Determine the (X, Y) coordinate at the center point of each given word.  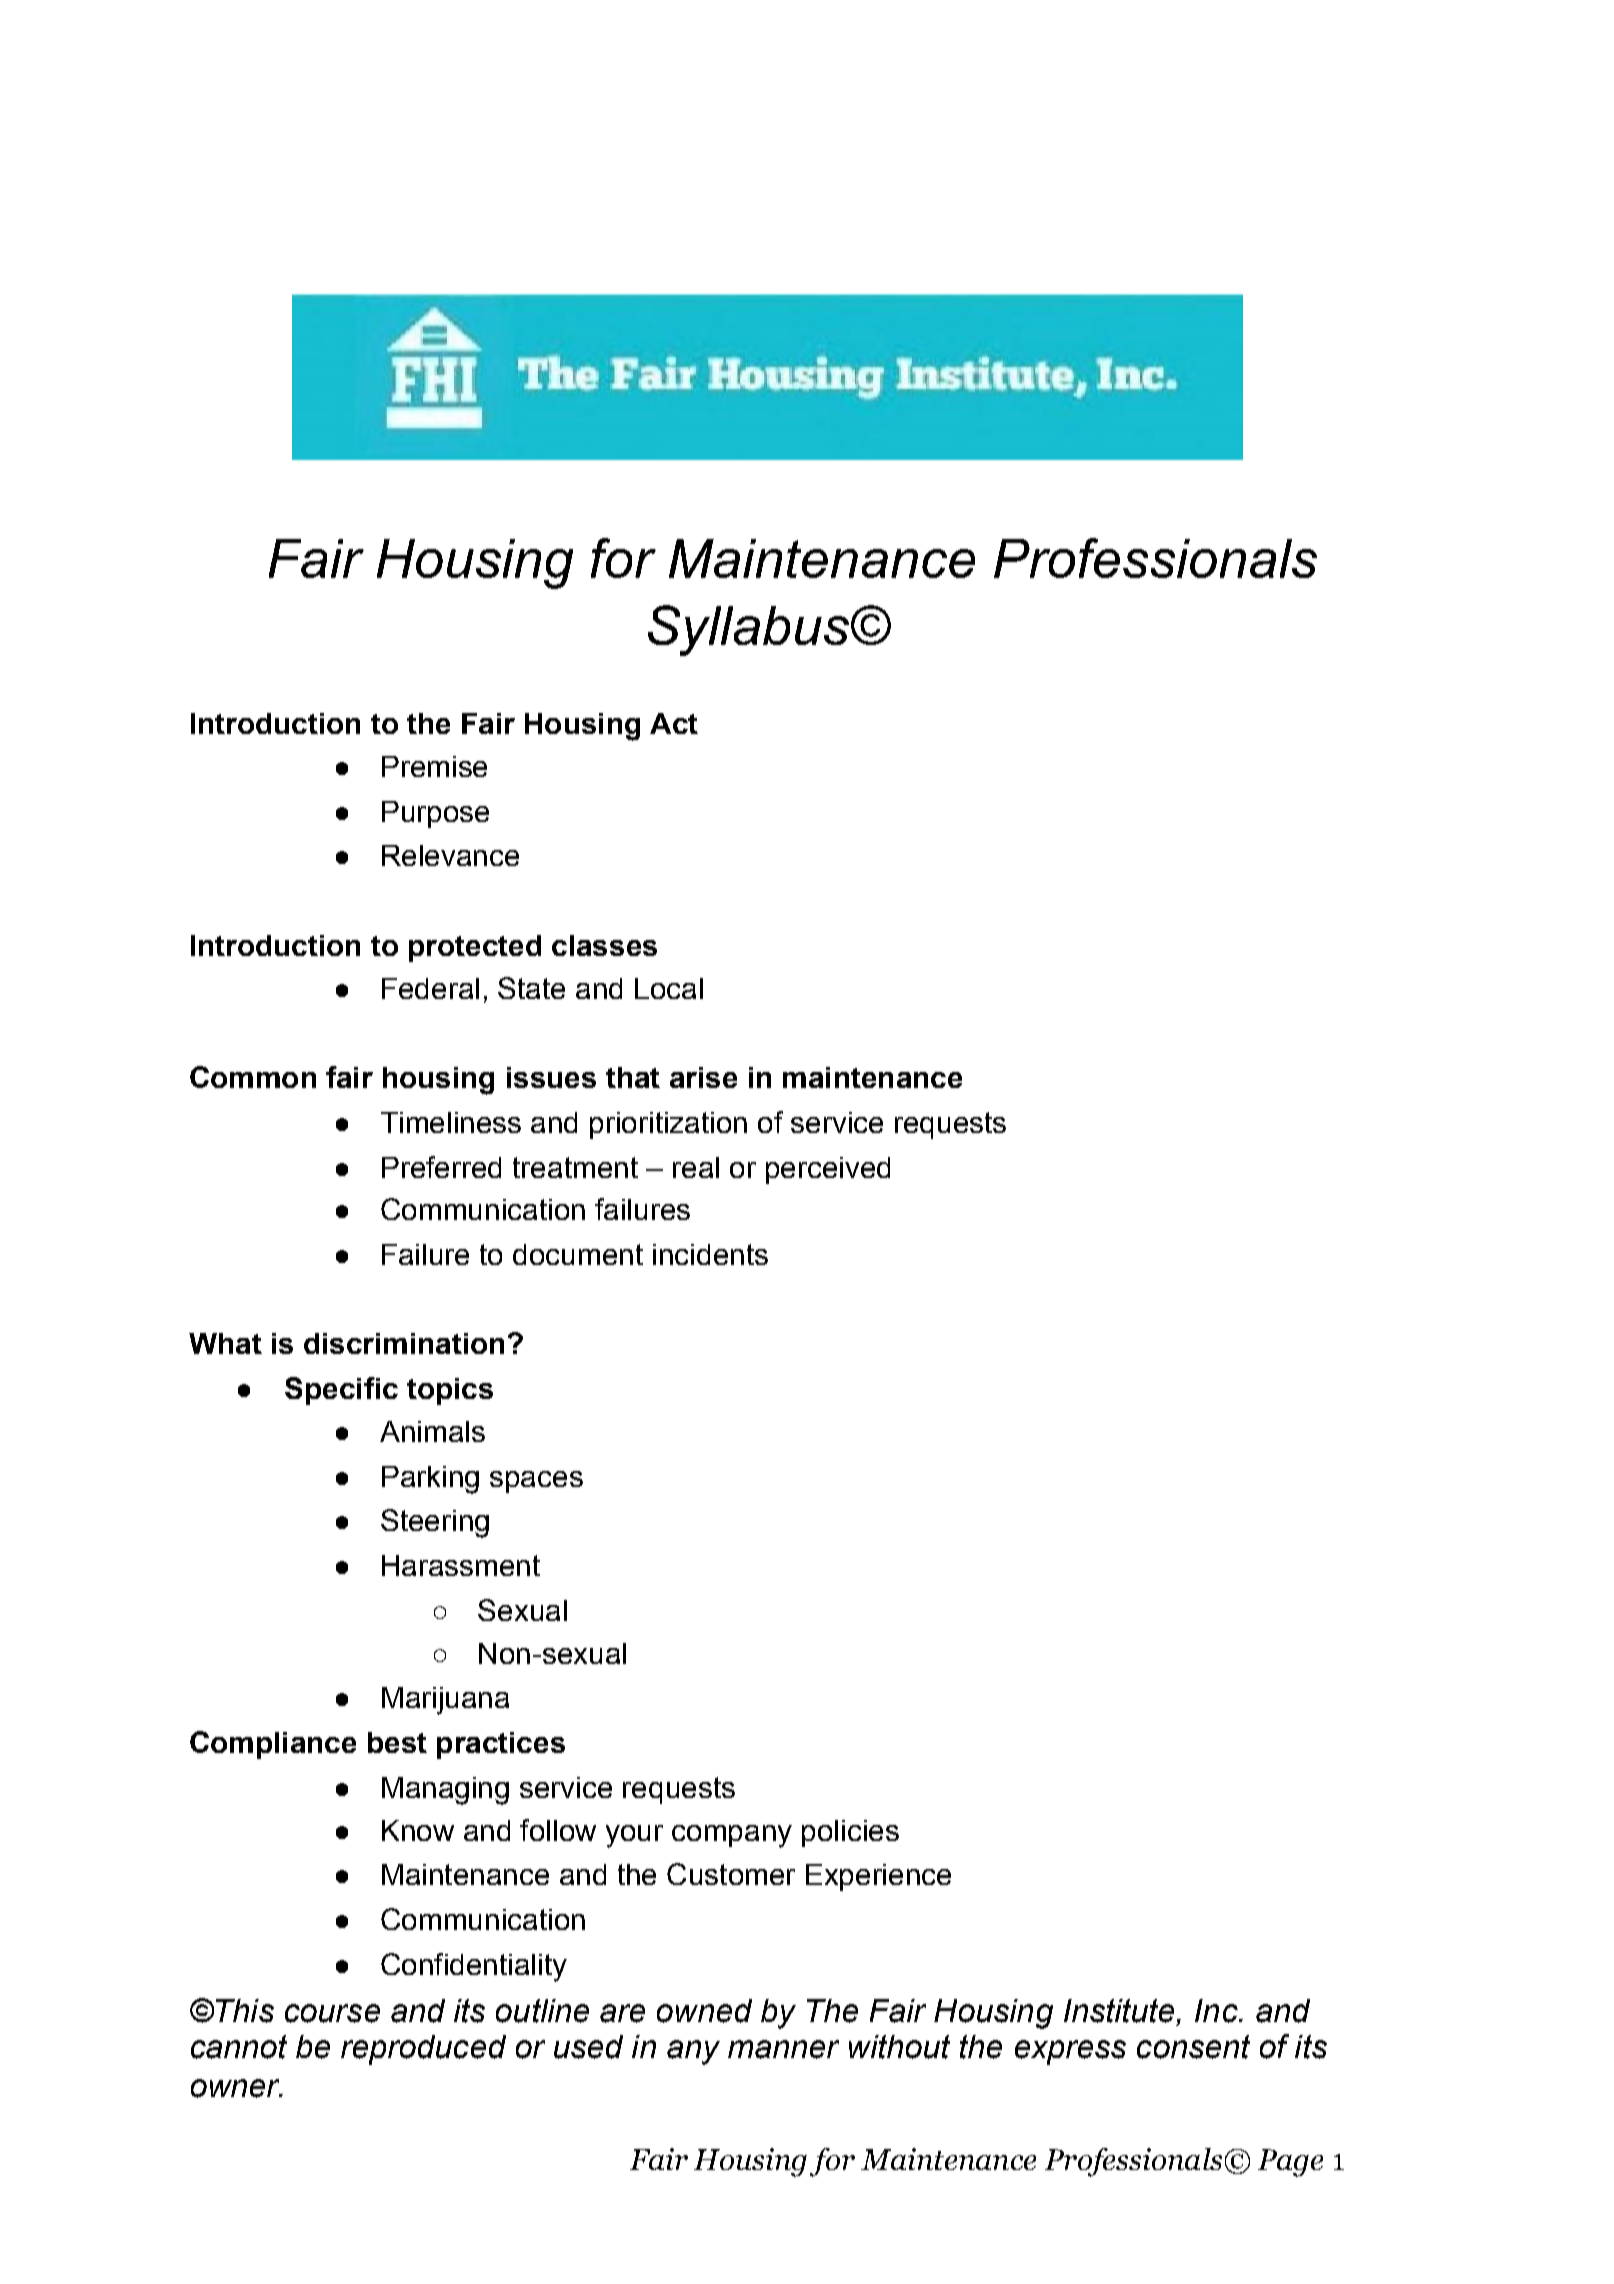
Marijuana (445, 1701)
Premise (434, 766)
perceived (828, 1170)
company (732, 1836)
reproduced (423, 2050)
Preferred (441, 1167)
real (696, 1167)
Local (669, 988)
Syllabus (748, 630)
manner (783, 2049)
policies (850, 1833)
